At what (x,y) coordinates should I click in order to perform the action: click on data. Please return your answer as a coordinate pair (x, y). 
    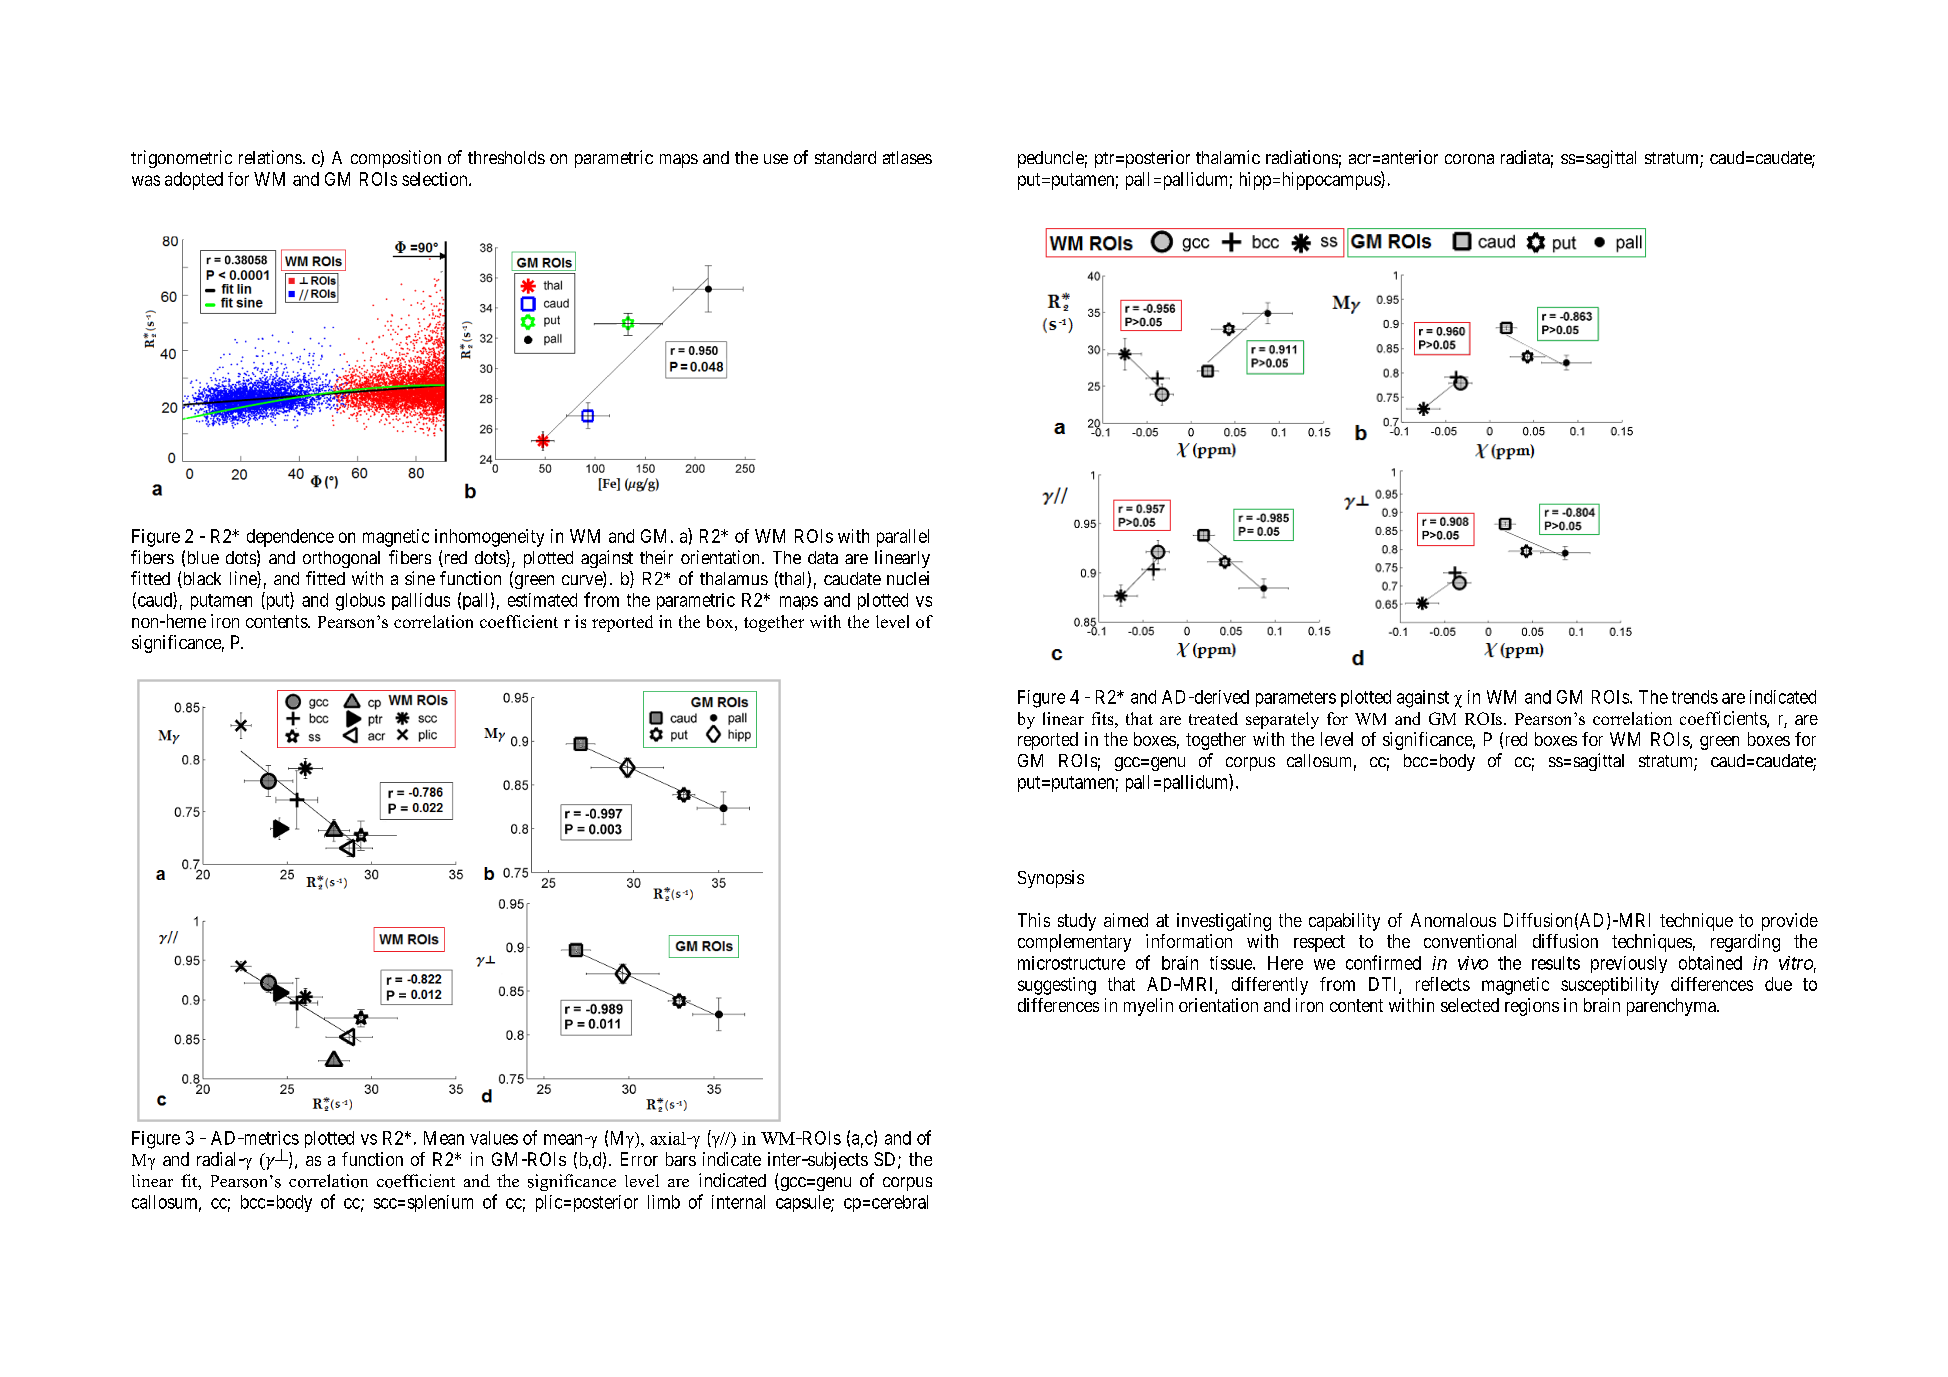
    Looking at the image, I should click on (823, 557).
